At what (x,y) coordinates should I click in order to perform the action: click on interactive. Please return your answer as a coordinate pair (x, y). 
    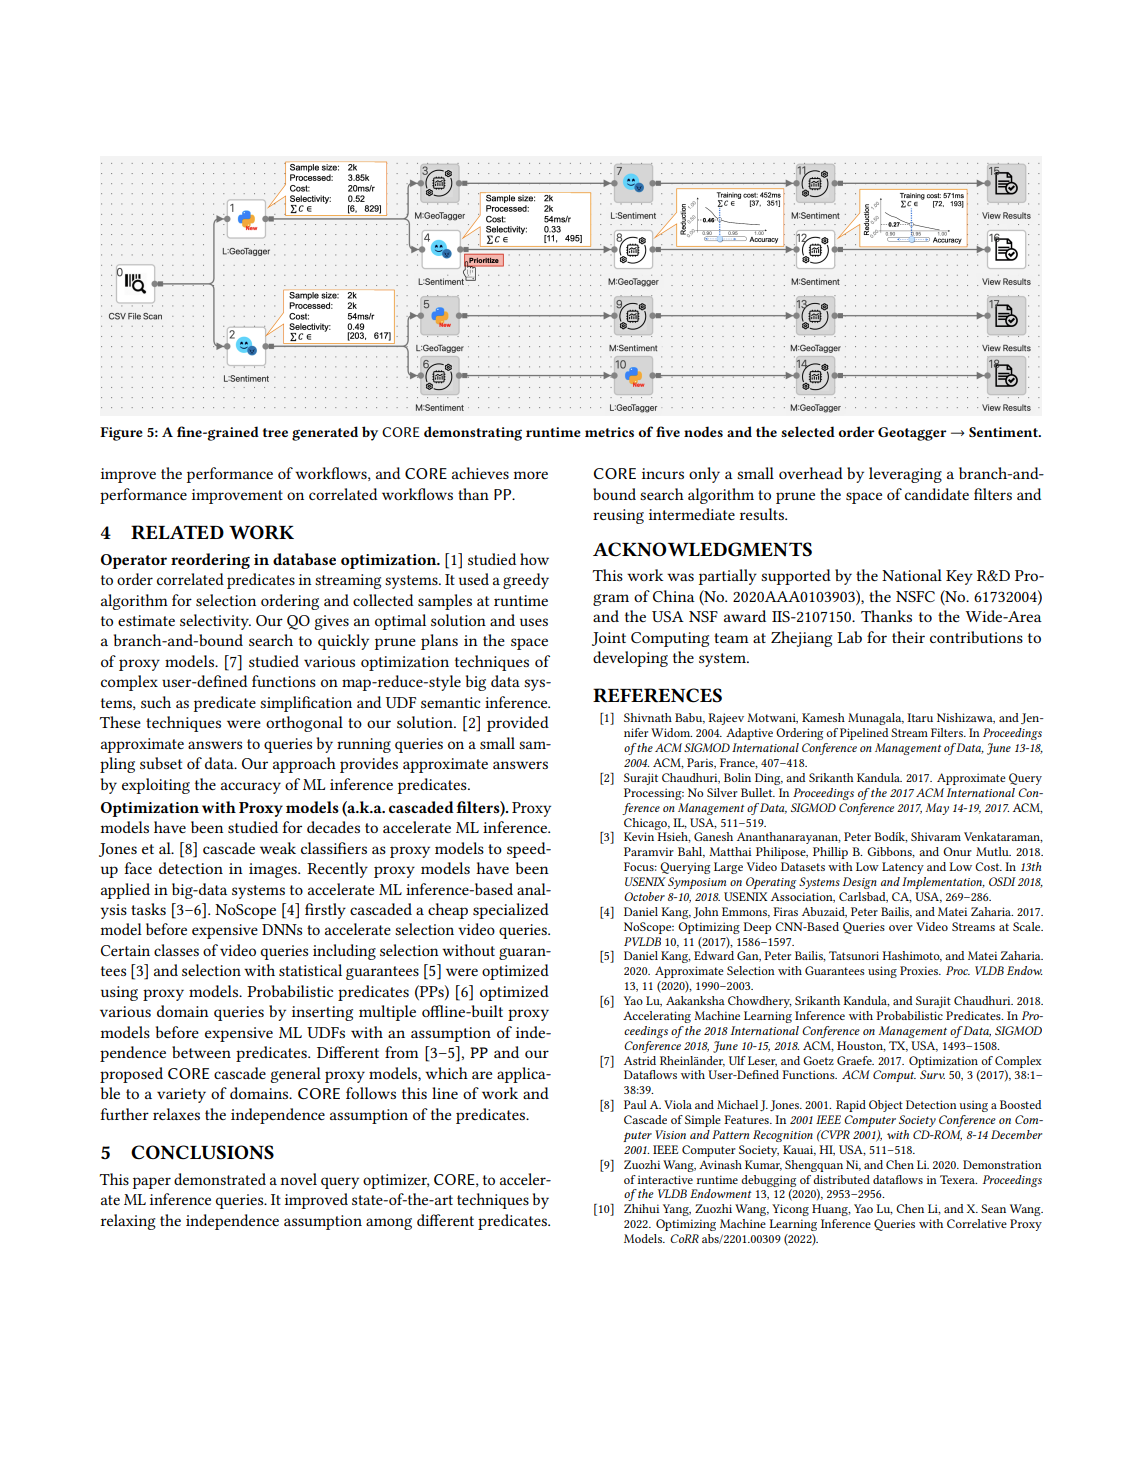
    Looking at the image, I should click on (665, 1179).
